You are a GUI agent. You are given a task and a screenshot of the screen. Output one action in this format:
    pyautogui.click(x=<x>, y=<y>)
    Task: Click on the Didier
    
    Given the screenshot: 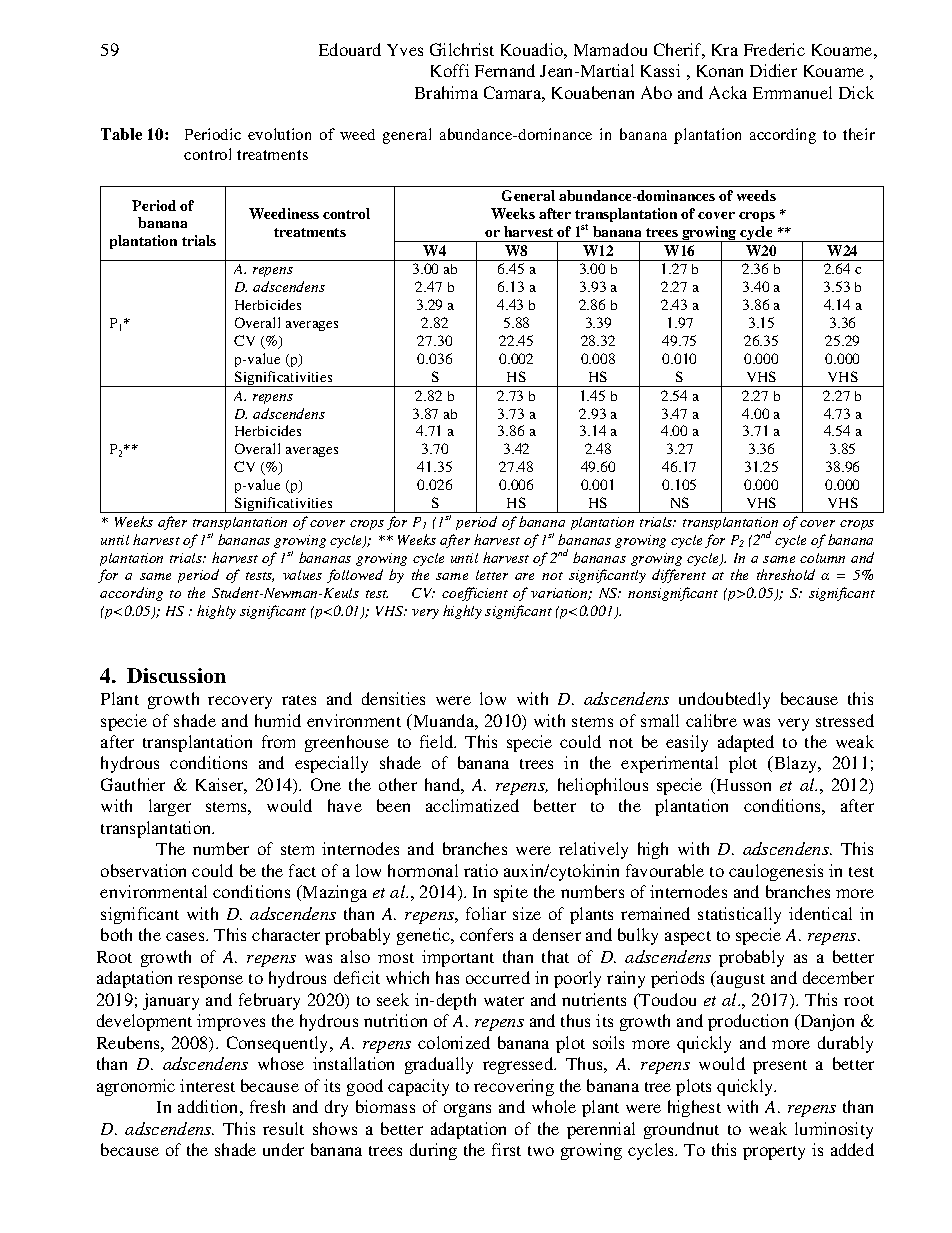 What is the action you would take?
    pyautogui.click(x=773, y=70)
